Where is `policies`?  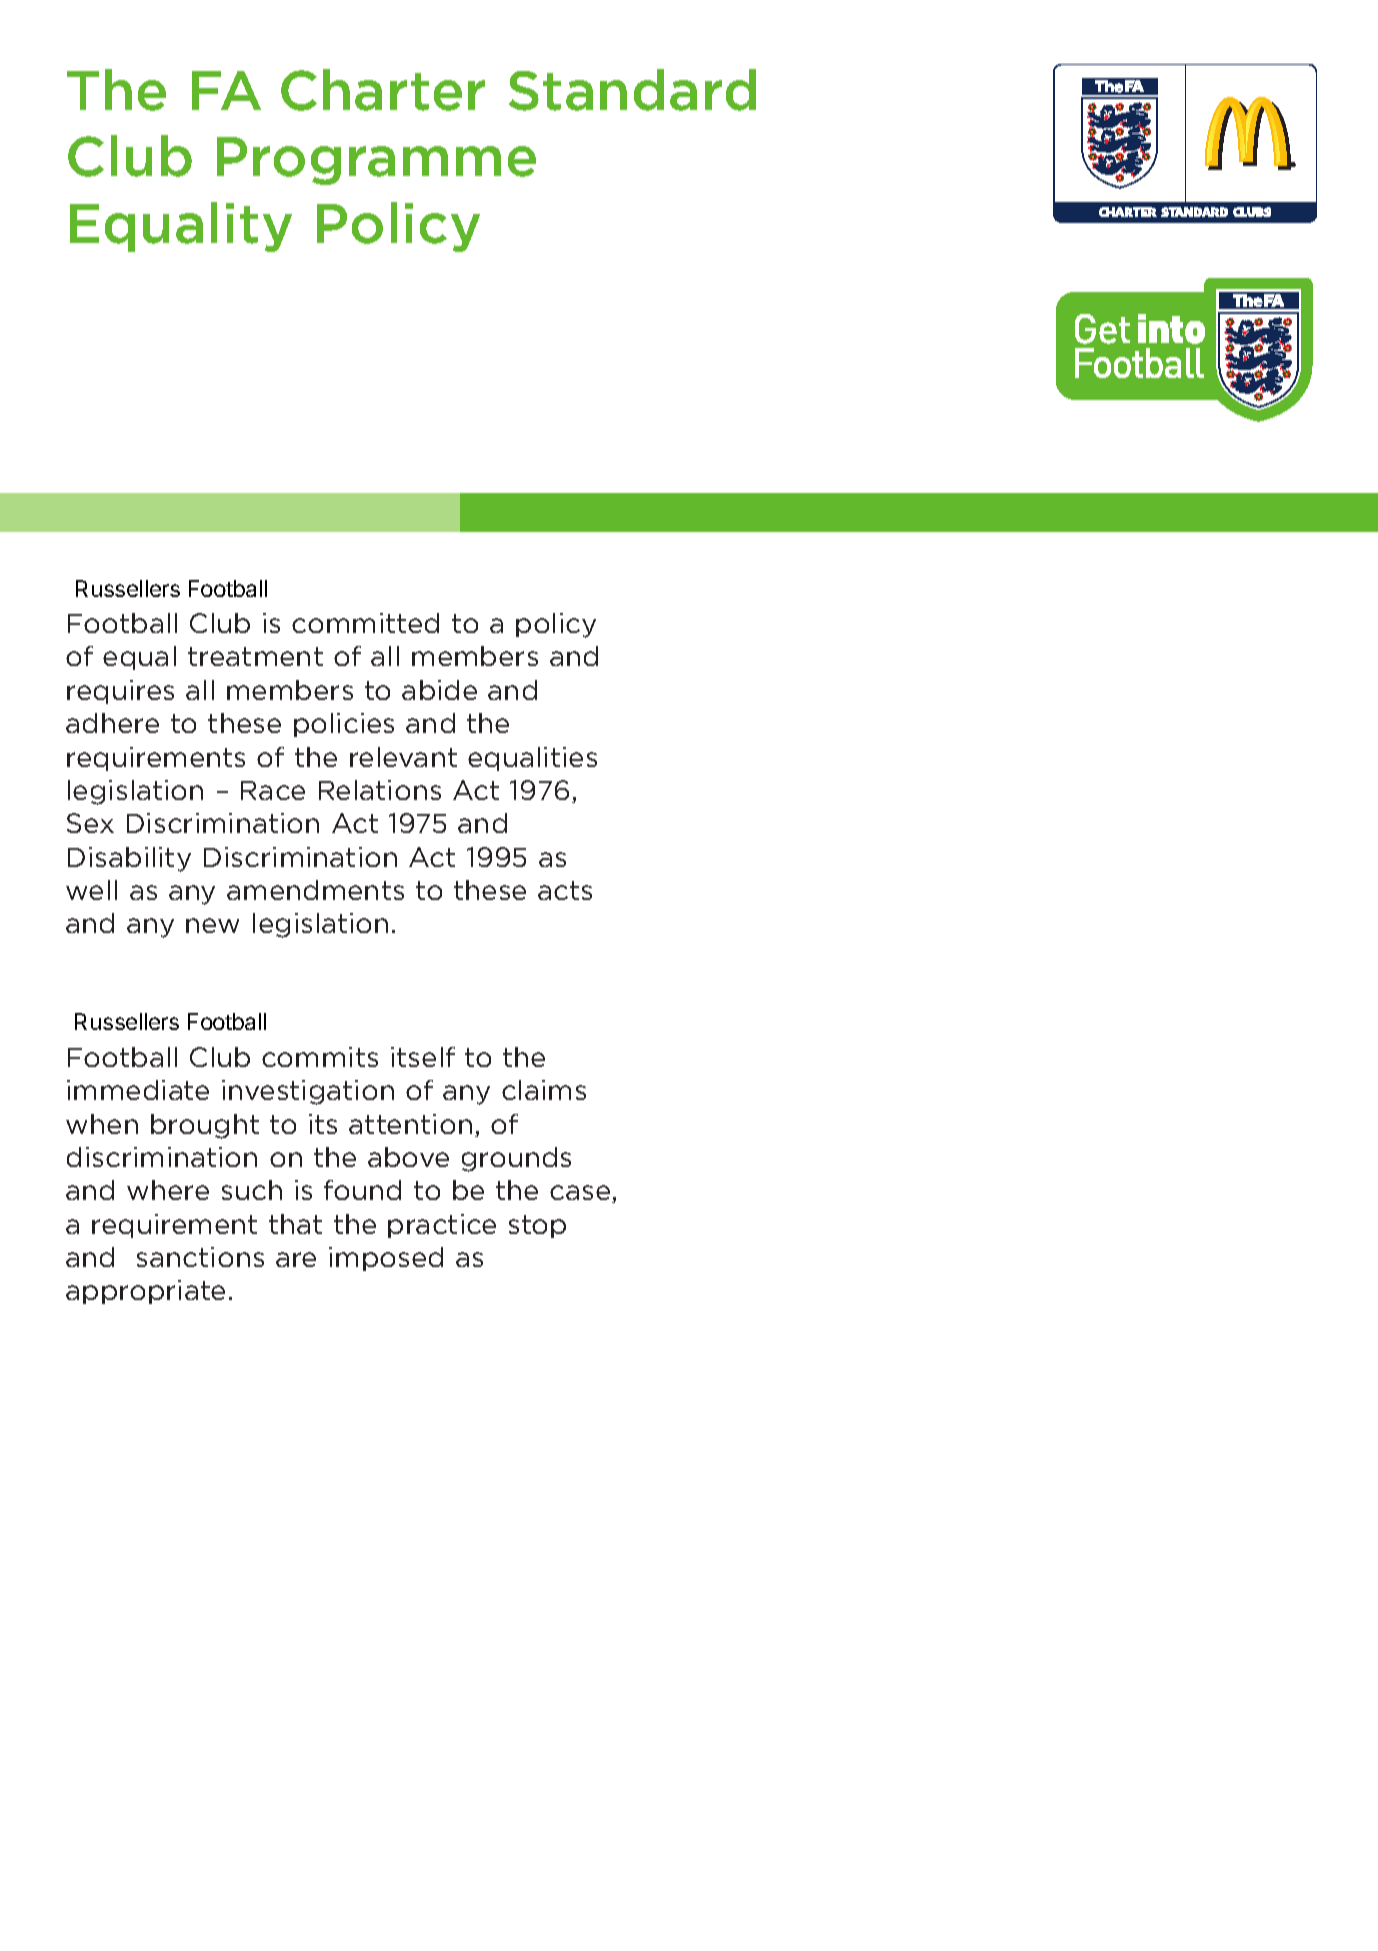 policies is located at coordinates (344, 725).
